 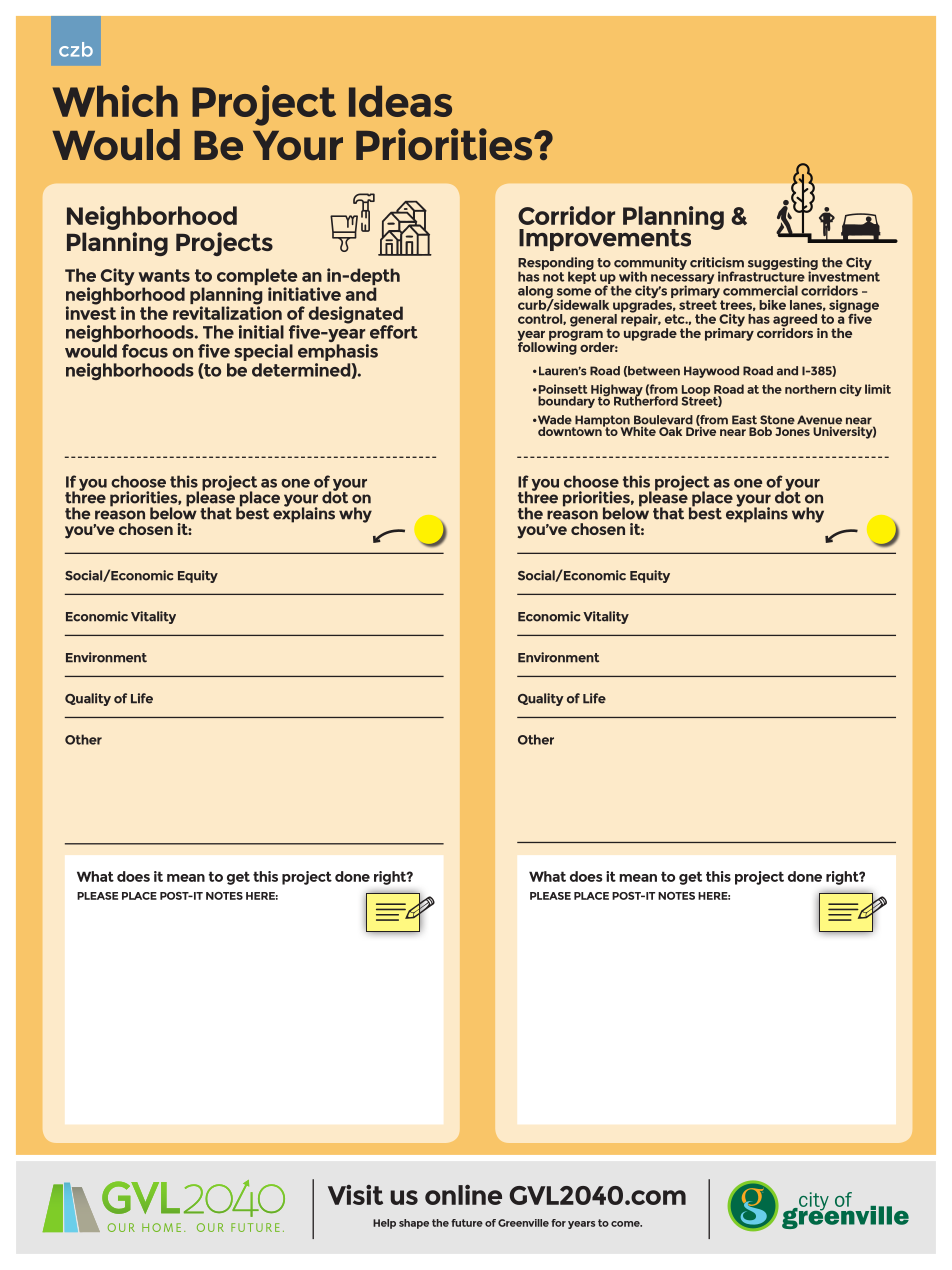 What do you see at coordinates (227, 312) in the document?
I see `revitalization` at bounding box center [227, 312].
